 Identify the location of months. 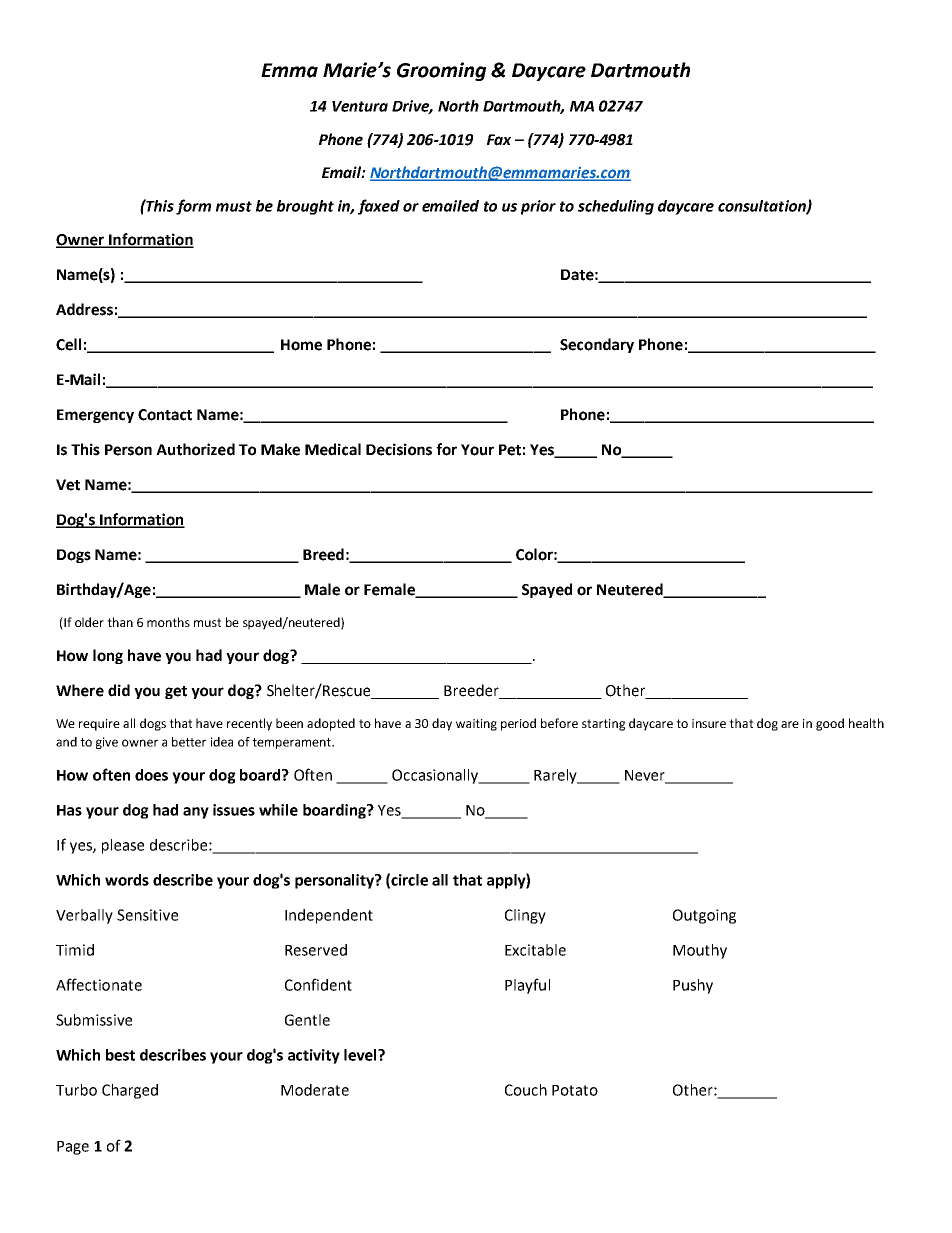
(168, 622).
